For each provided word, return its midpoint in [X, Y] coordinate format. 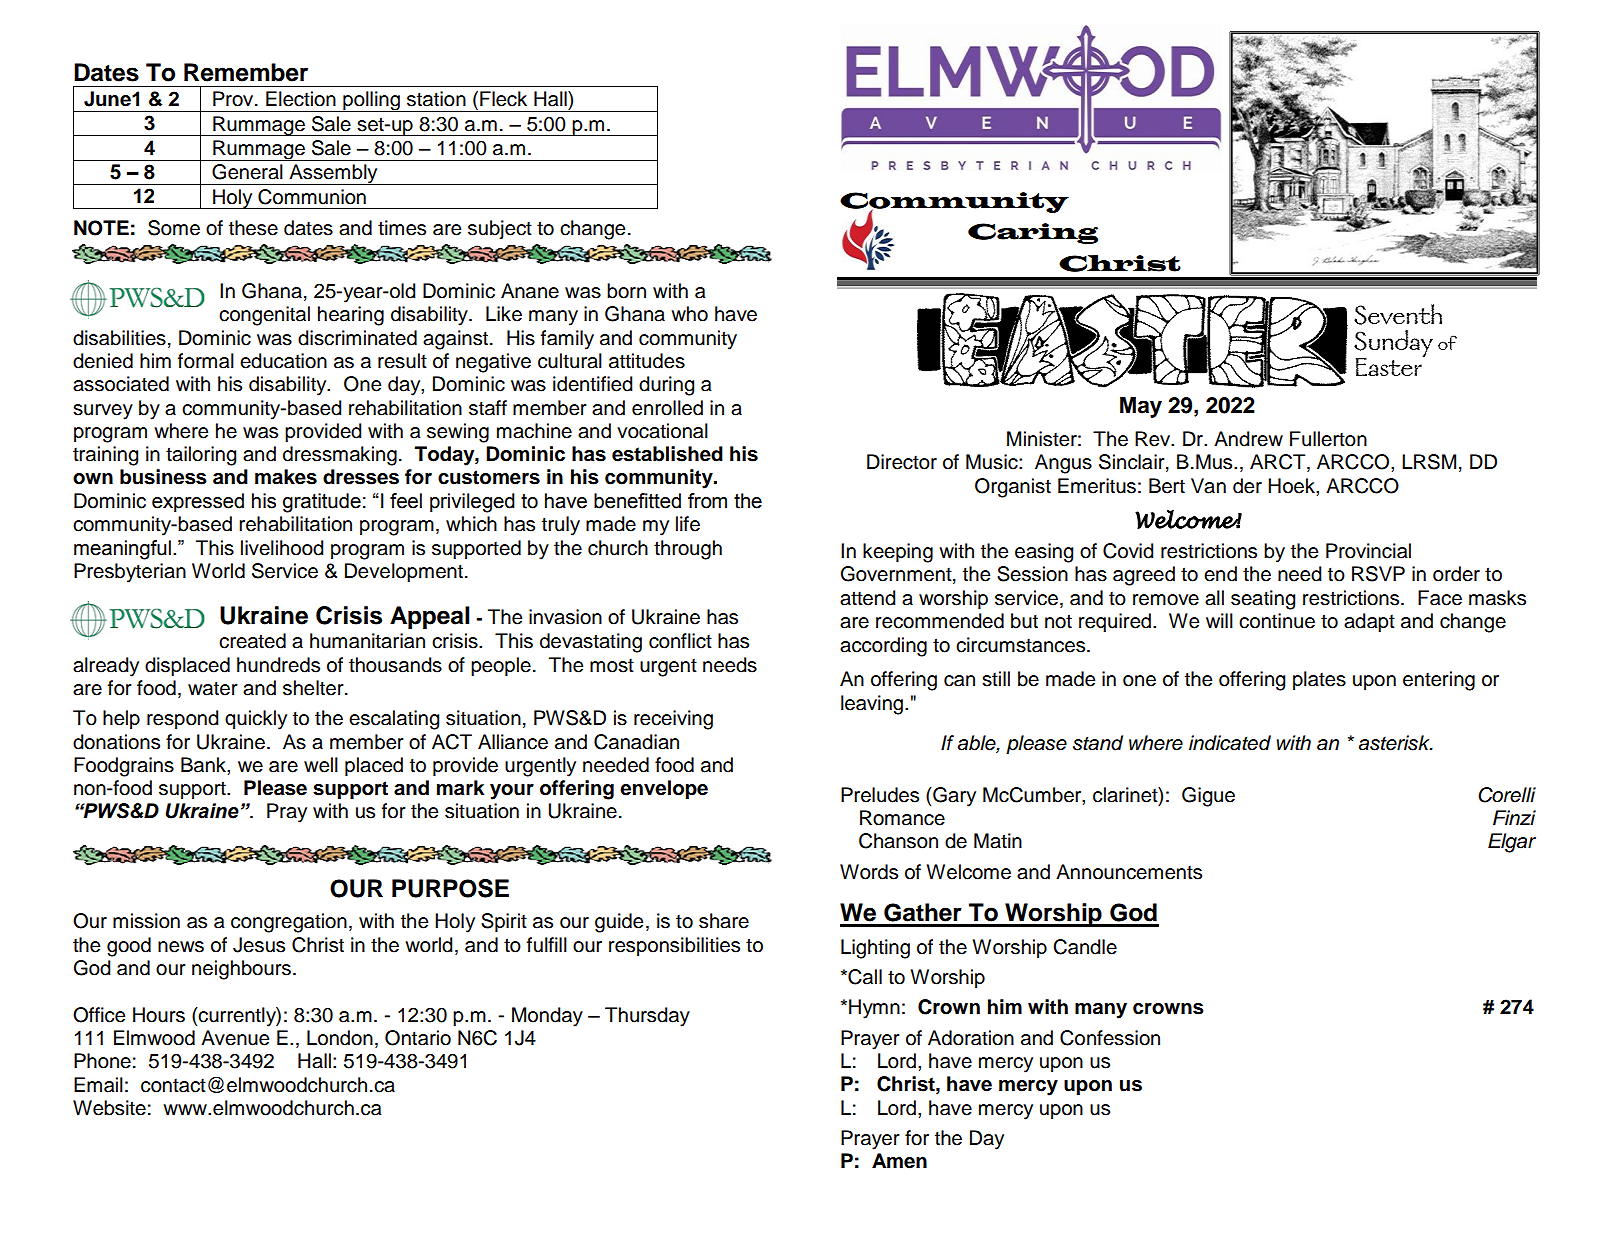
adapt [1369, 623]
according [883, 647]
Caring [1033, 233]
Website [109, 1108]
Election [301, 99]
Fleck [503, 99]
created [252, 641]
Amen [899, 1161]
